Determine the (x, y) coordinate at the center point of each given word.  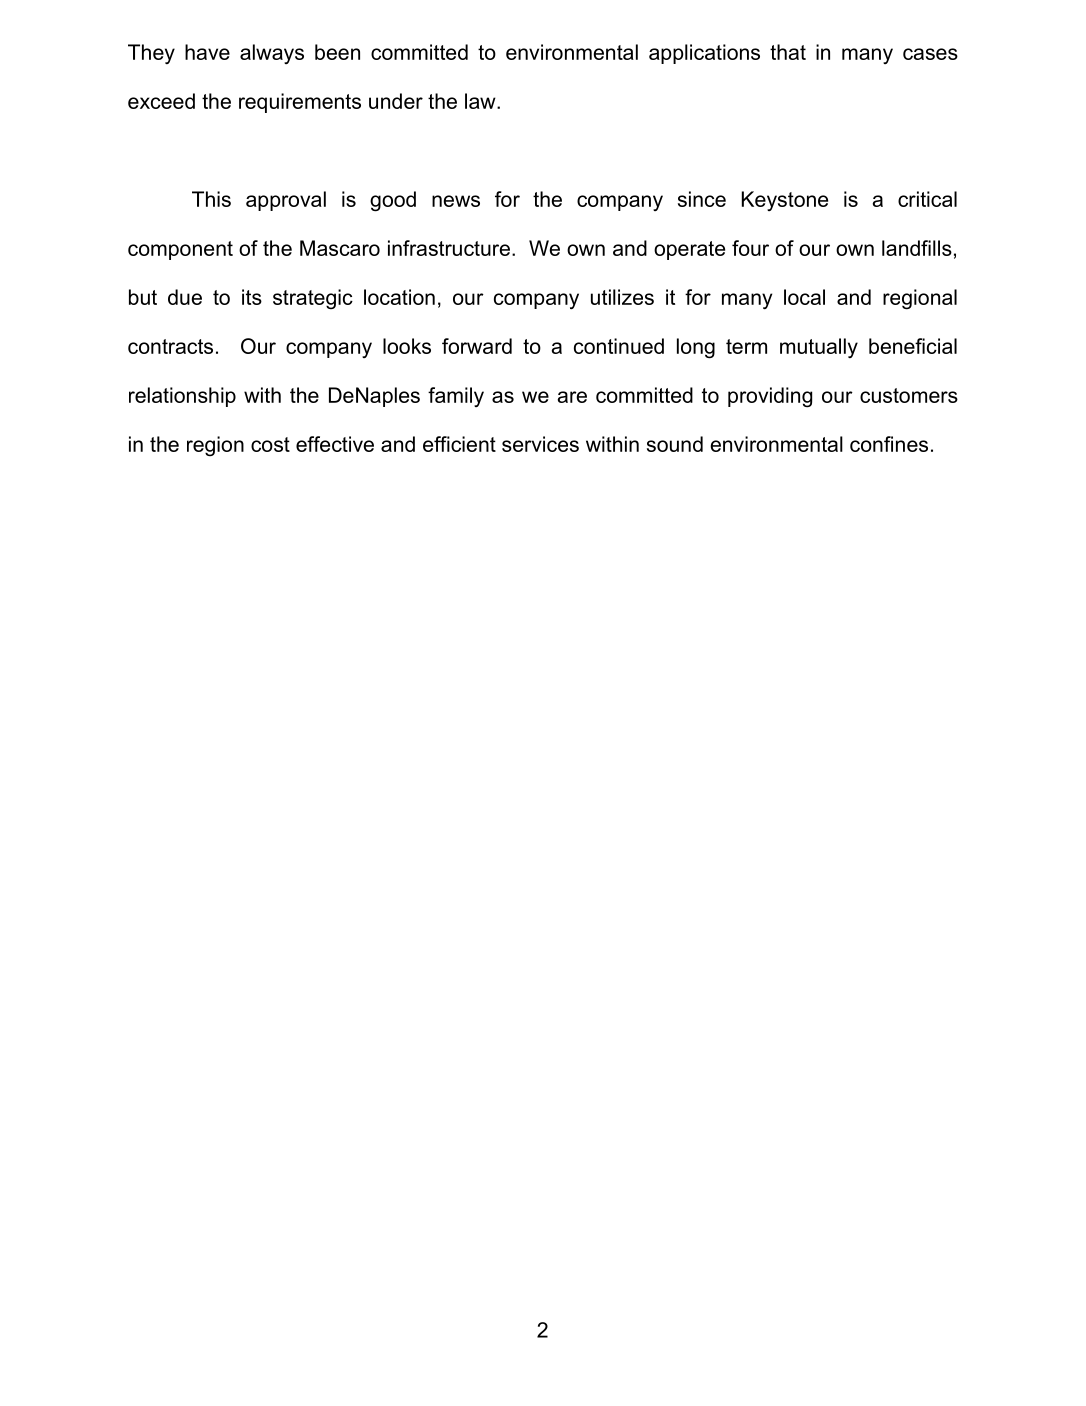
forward (477, 346)
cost (270, 444)
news (456, 201)
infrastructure (449, 248)
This (211, 199)
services (540, 444)
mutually (819, 348)
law (481, 101)
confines (889, 444)
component (180, 250)
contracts (170, 346)
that (788, 52)
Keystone (785, 201)
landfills (917, 248)
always (272, 54)
